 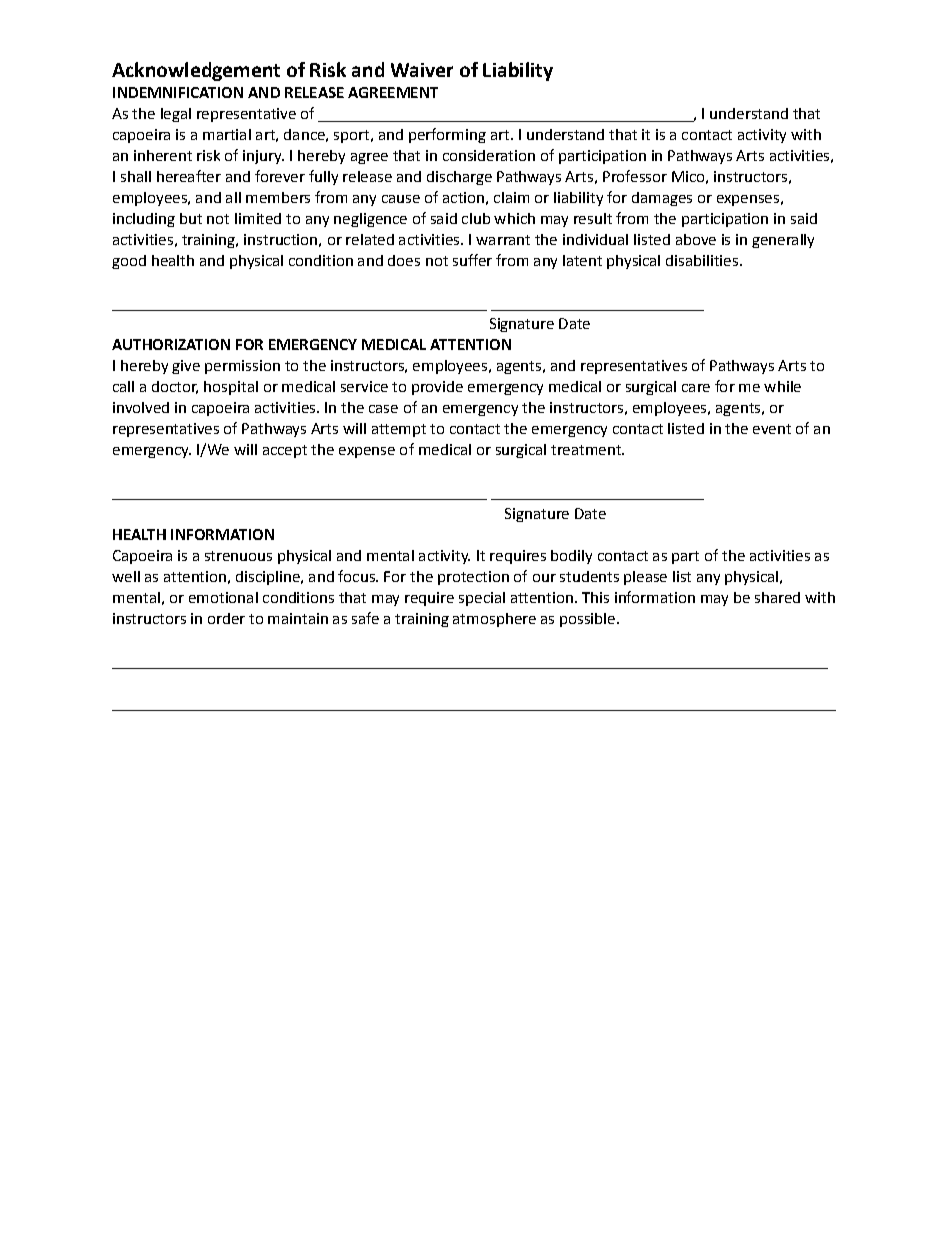 What do you see at coordinates (422, 70) in the screenshot?
I see `Waiver` at bounding box center [422, 70].
